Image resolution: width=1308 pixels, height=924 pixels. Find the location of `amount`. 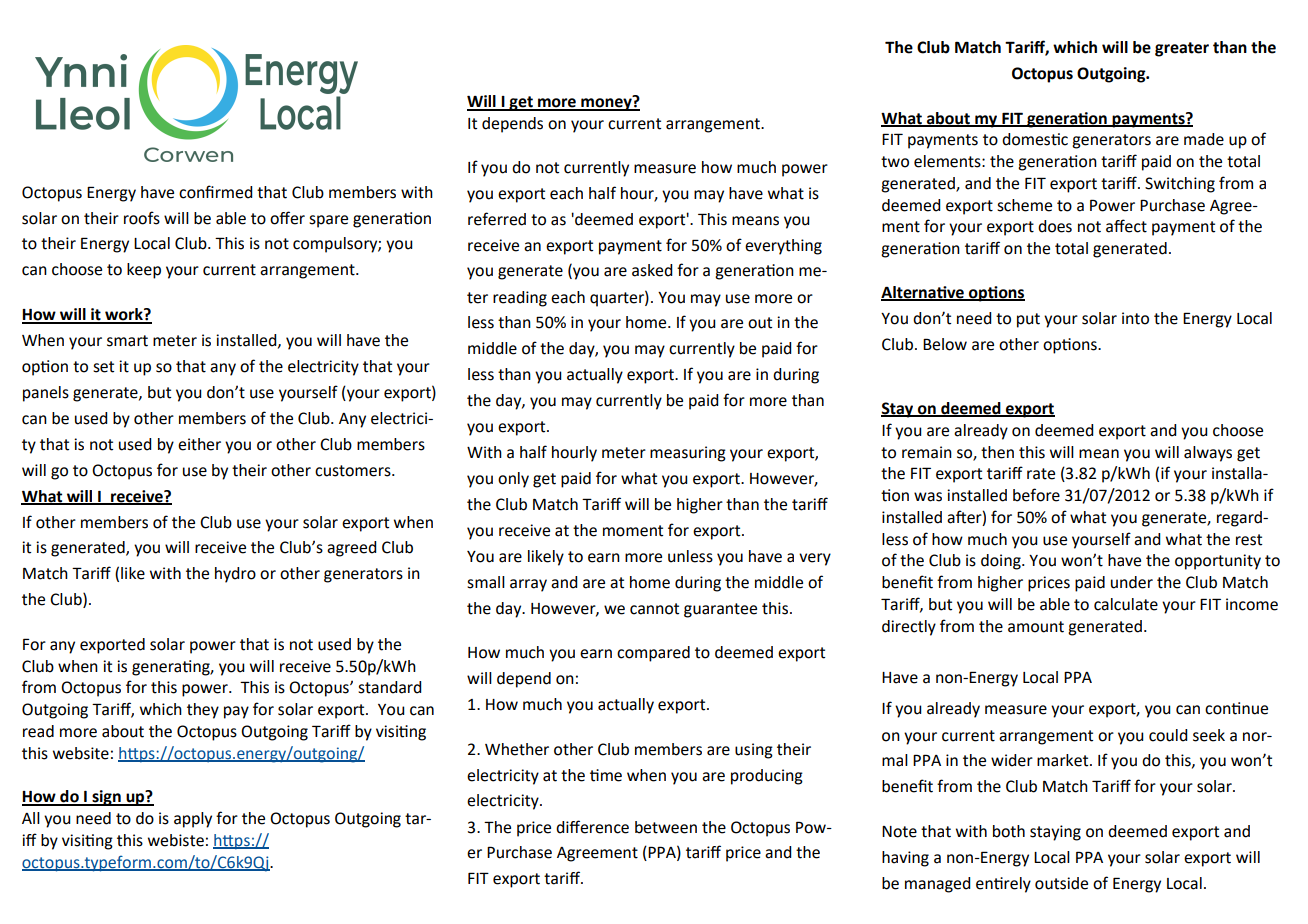

amount is located at coordinates (1036, 627).
